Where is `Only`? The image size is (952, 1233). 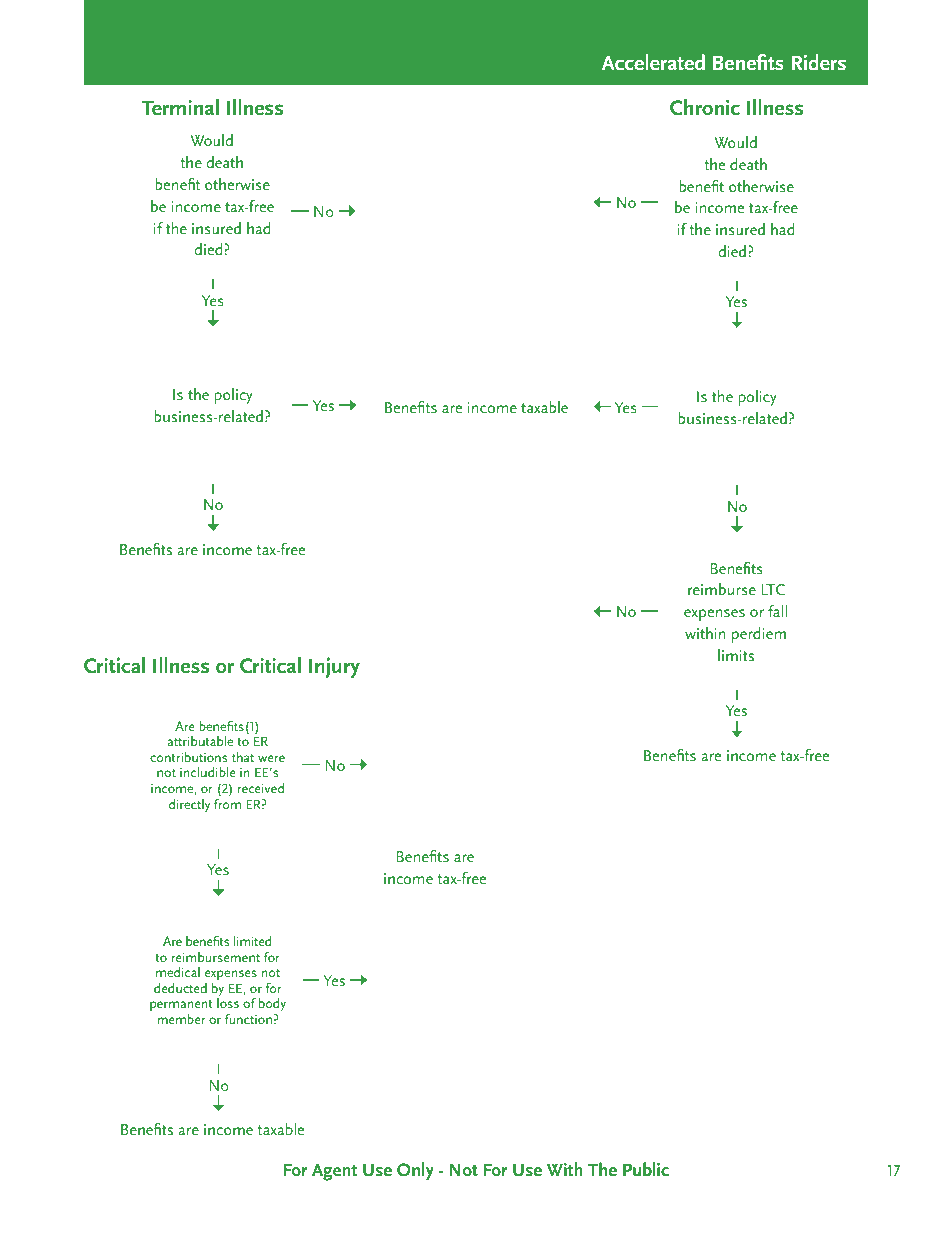 Only is located at coordinates (415, 1171).
